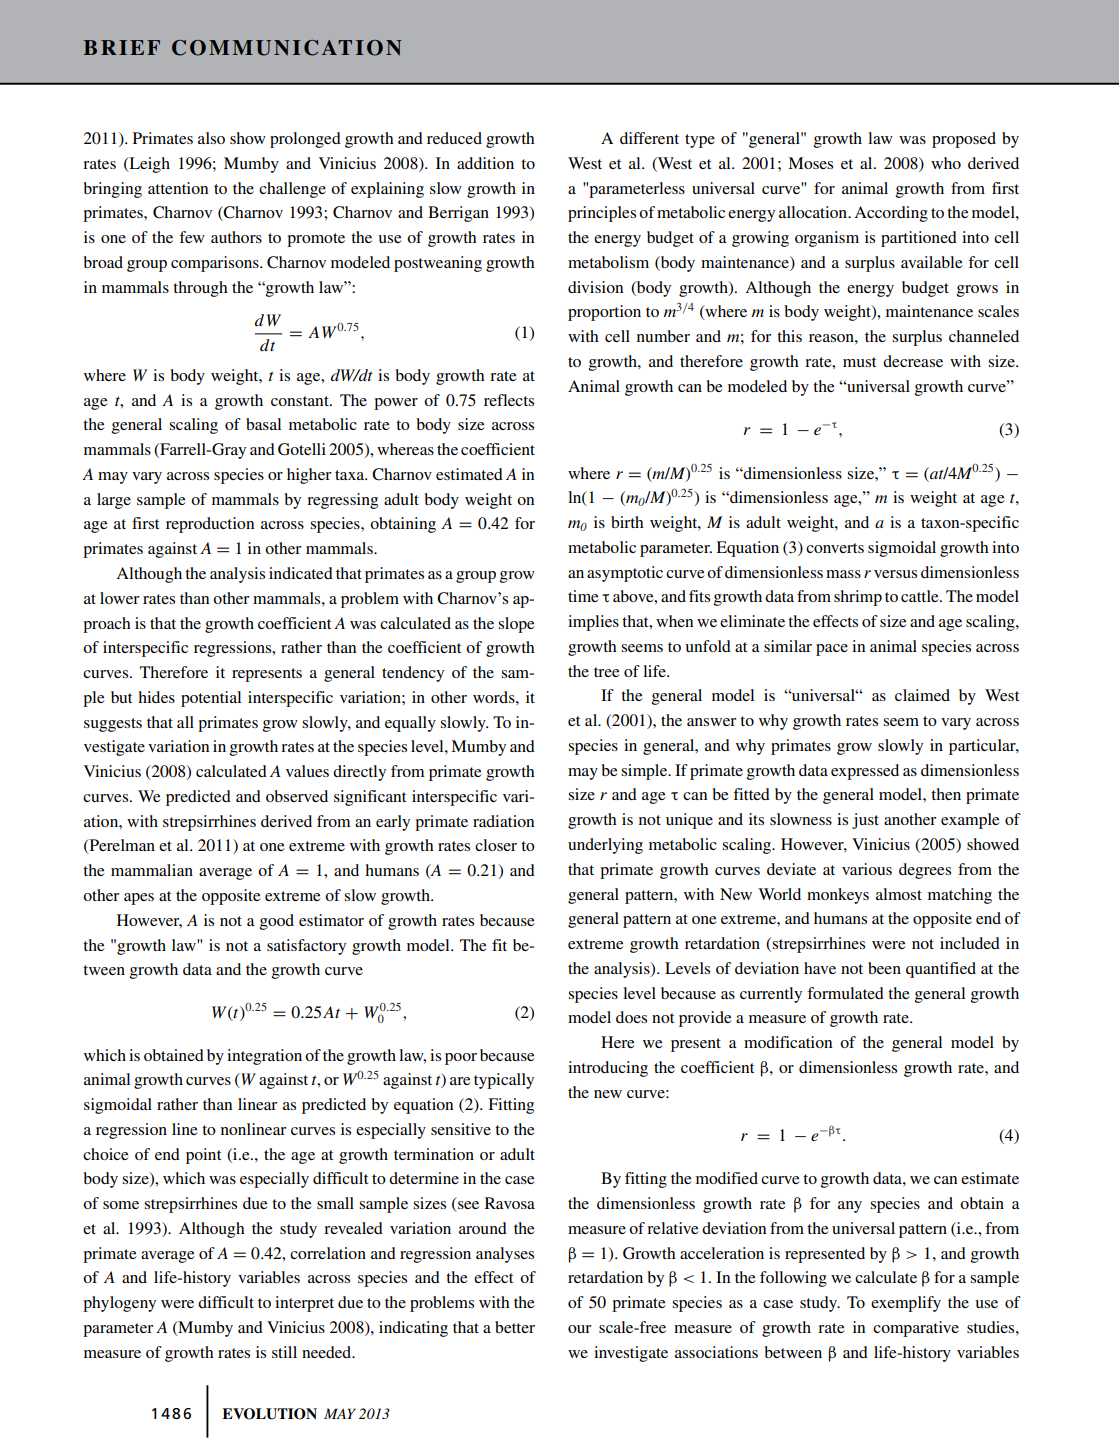 The image size is (1119, 1450). What do you see at coordinates (515, 1327) in the screenshot?
I see `better` at bounding box center [515, 1327].
